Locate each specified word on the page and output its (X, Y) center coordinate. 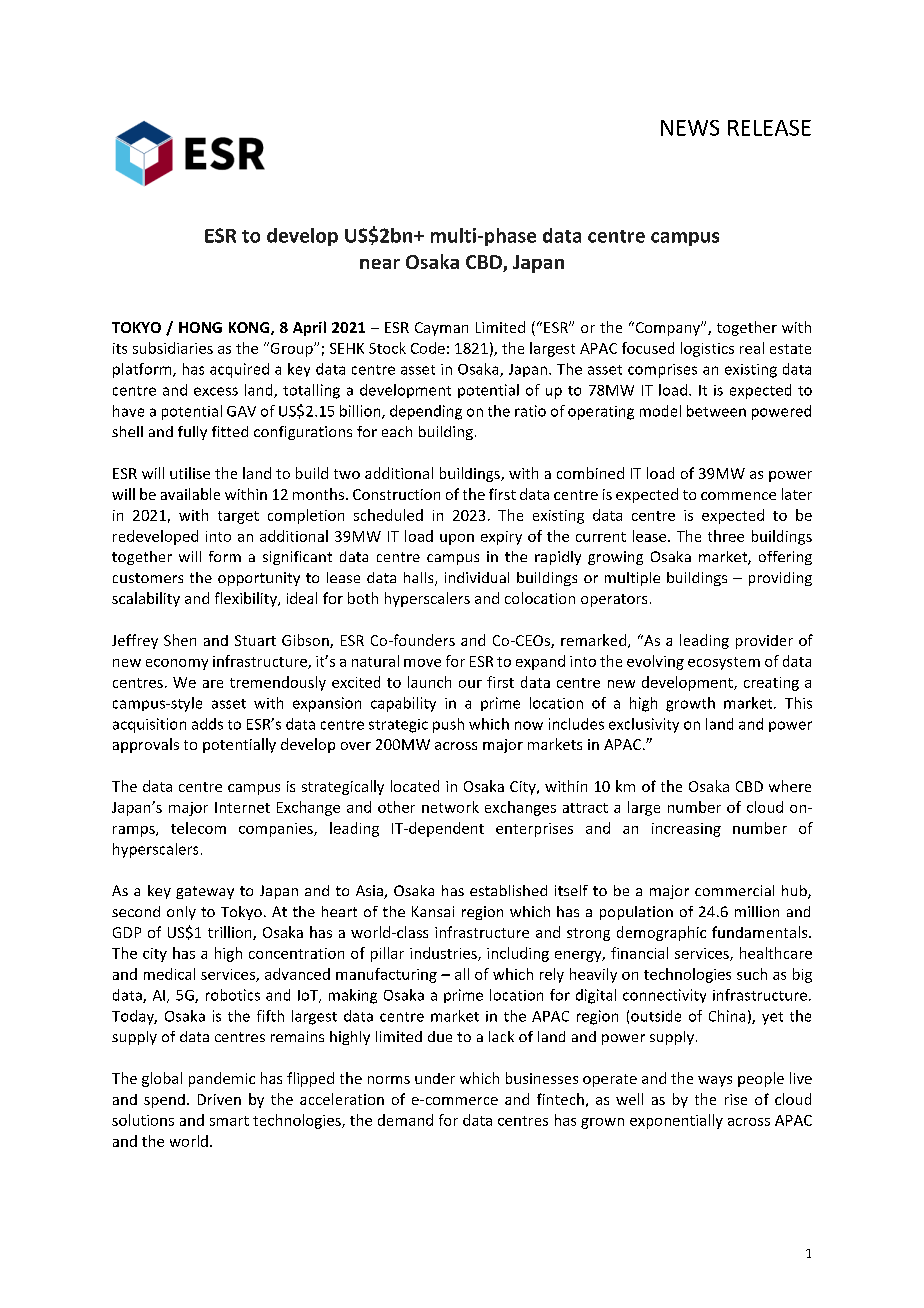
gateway (205, 892)
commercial (734, 890)
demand (405, 1120)
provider (764, 642)
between (716, 411)
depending (426, 412)
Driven (219, 1099)
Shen (180, 640)
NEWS (690, 128)
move (422, 663)
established (508, 890)
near (380, 264)
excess (216, 391)
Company (668, 328)
